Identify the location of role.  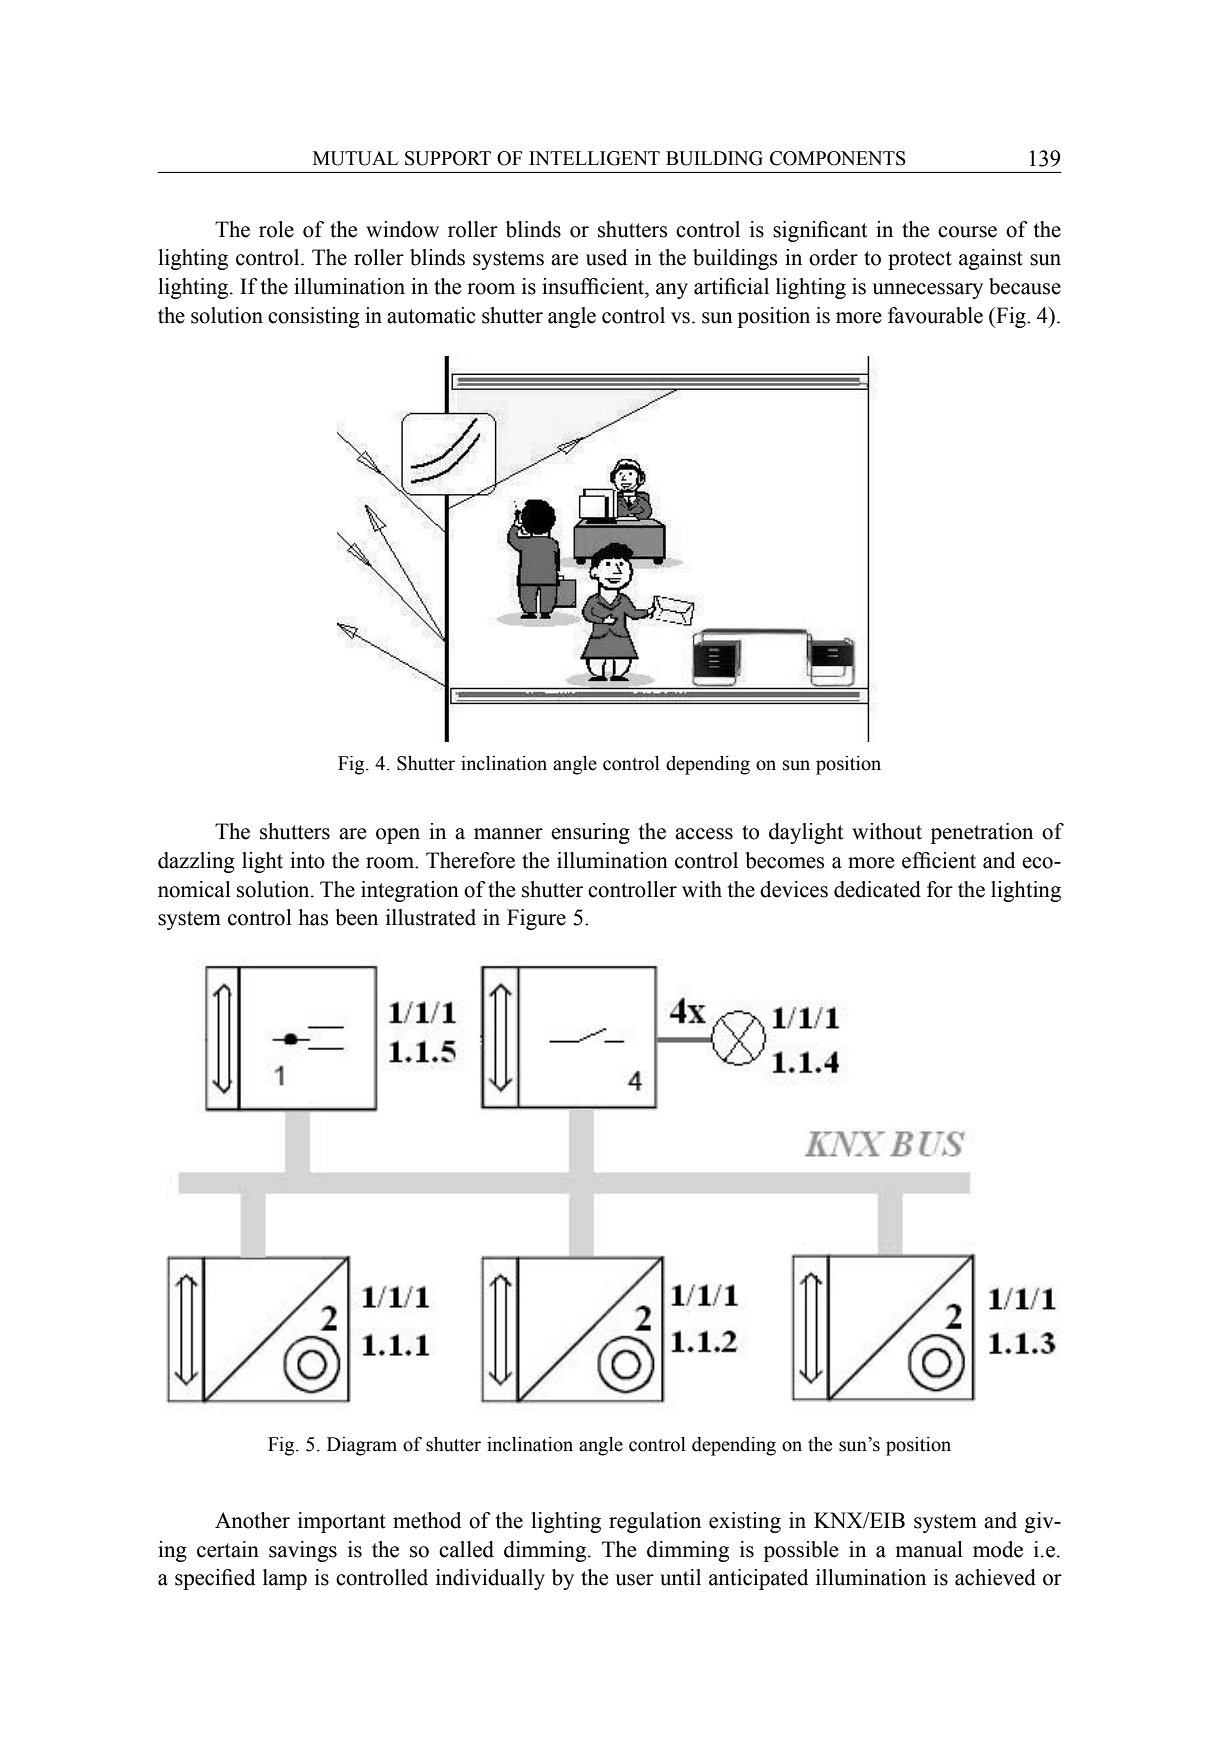
(276, 229).
